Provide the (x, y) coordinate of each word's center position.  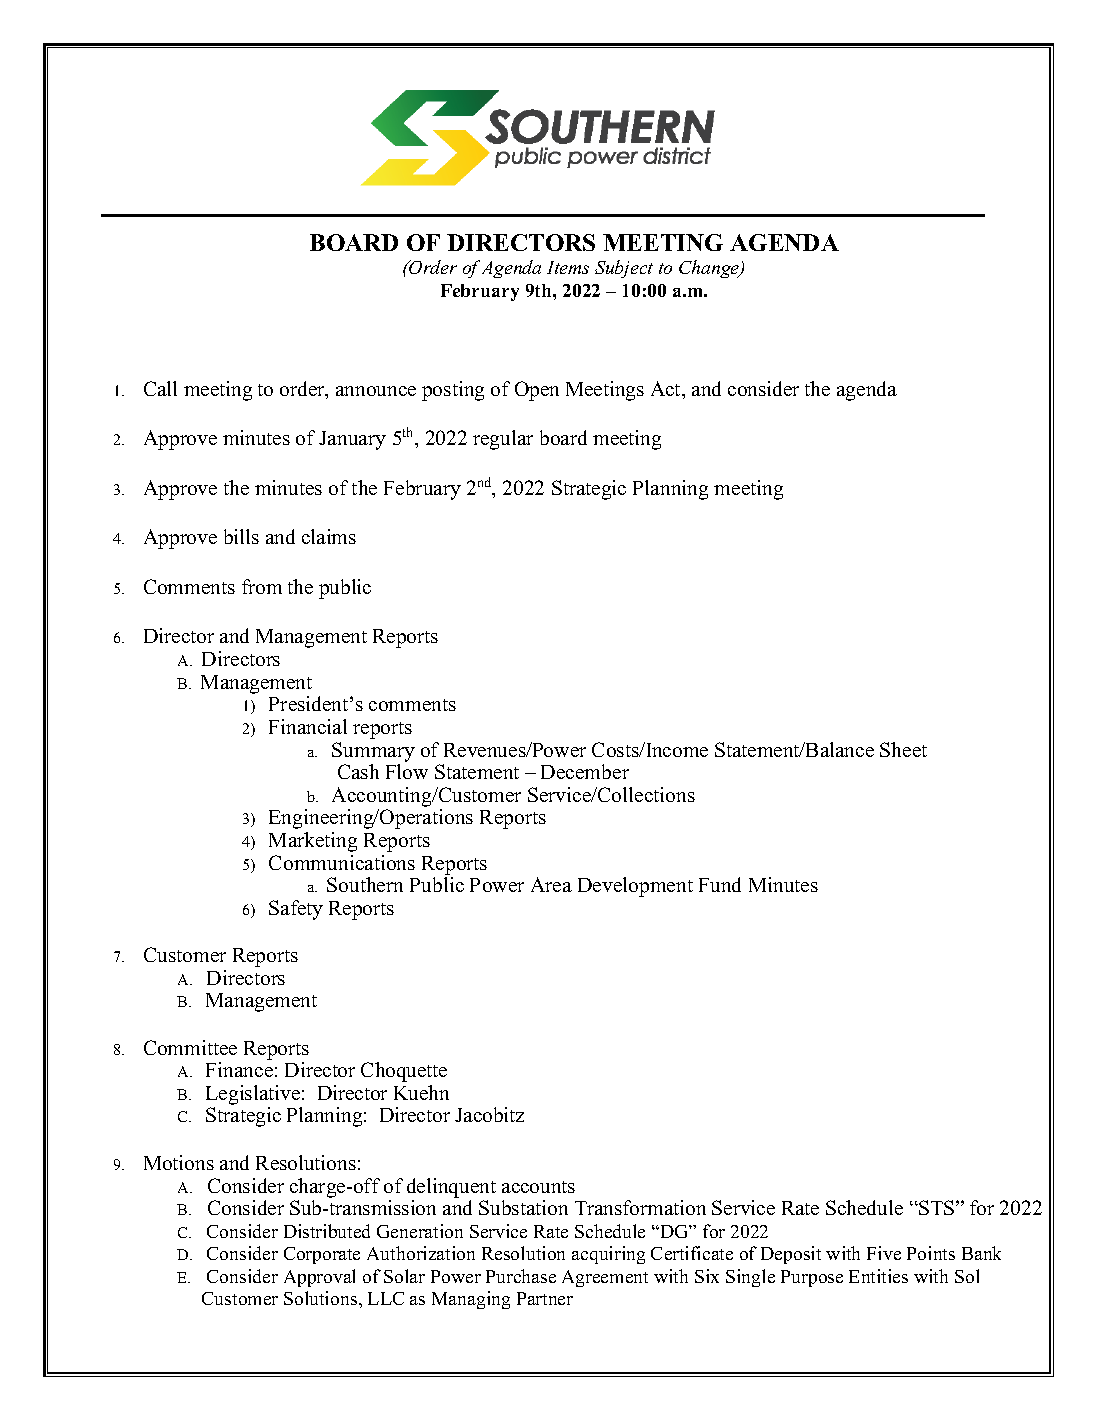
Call (160, 388)
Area (551, 884)
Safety (296, 910)
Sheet (903, 749)
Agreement (605, 1278)
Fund (720, 884)
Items (568, 267)
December (585, 771)
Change (710, 269)
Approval (319, 1278)
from (262, 586)
